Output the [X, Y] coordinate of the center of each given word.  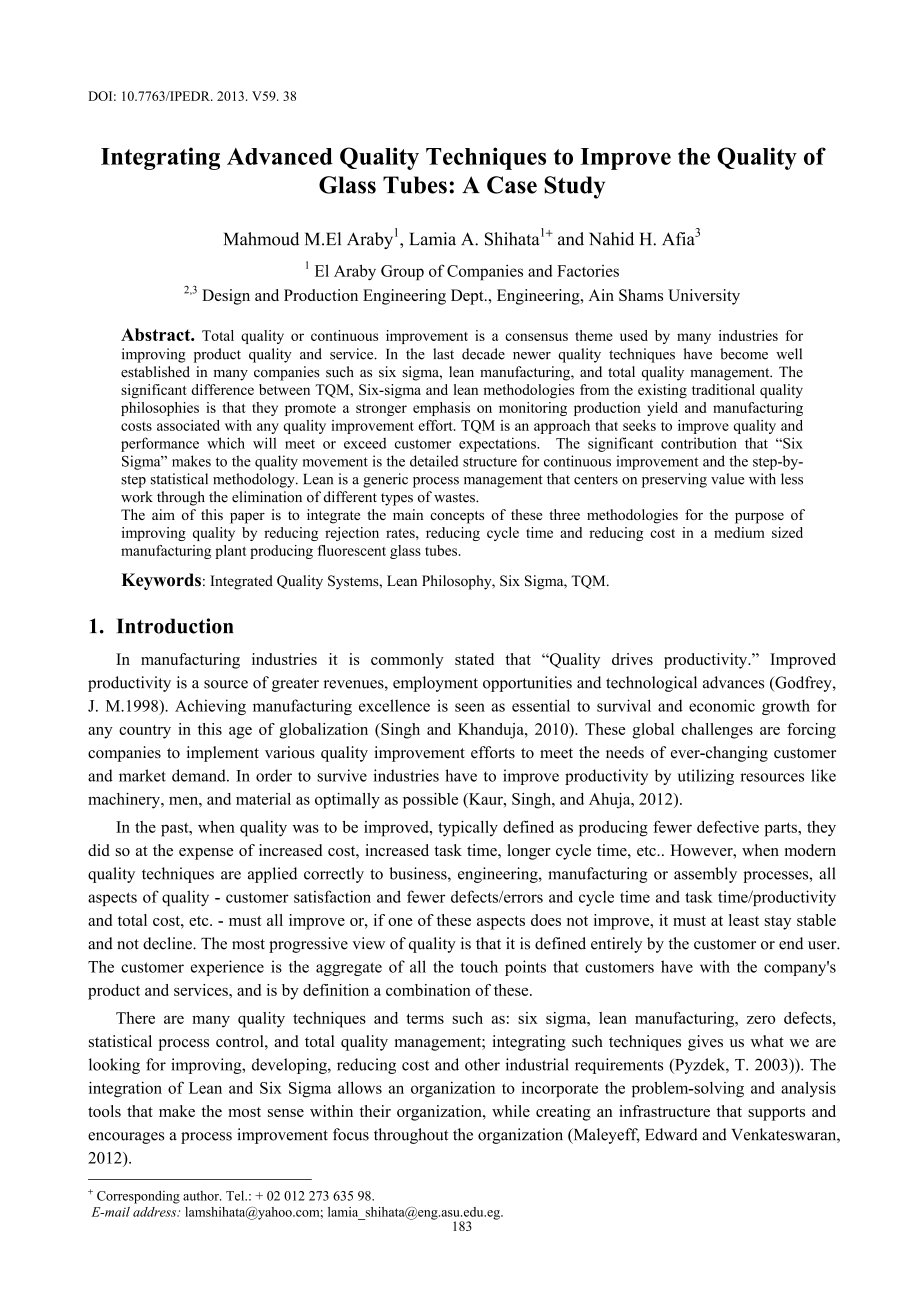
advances [733, 682]
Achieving [210, 707]
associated [188, 425]
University [704, 297]
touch [479, 966]
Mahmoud [261, 239]
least [744, 920]
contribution [699, 443]
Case [512, 185]
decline [168, 943]
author [202, 1196]
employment [435, 684]
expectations [498, 444]
